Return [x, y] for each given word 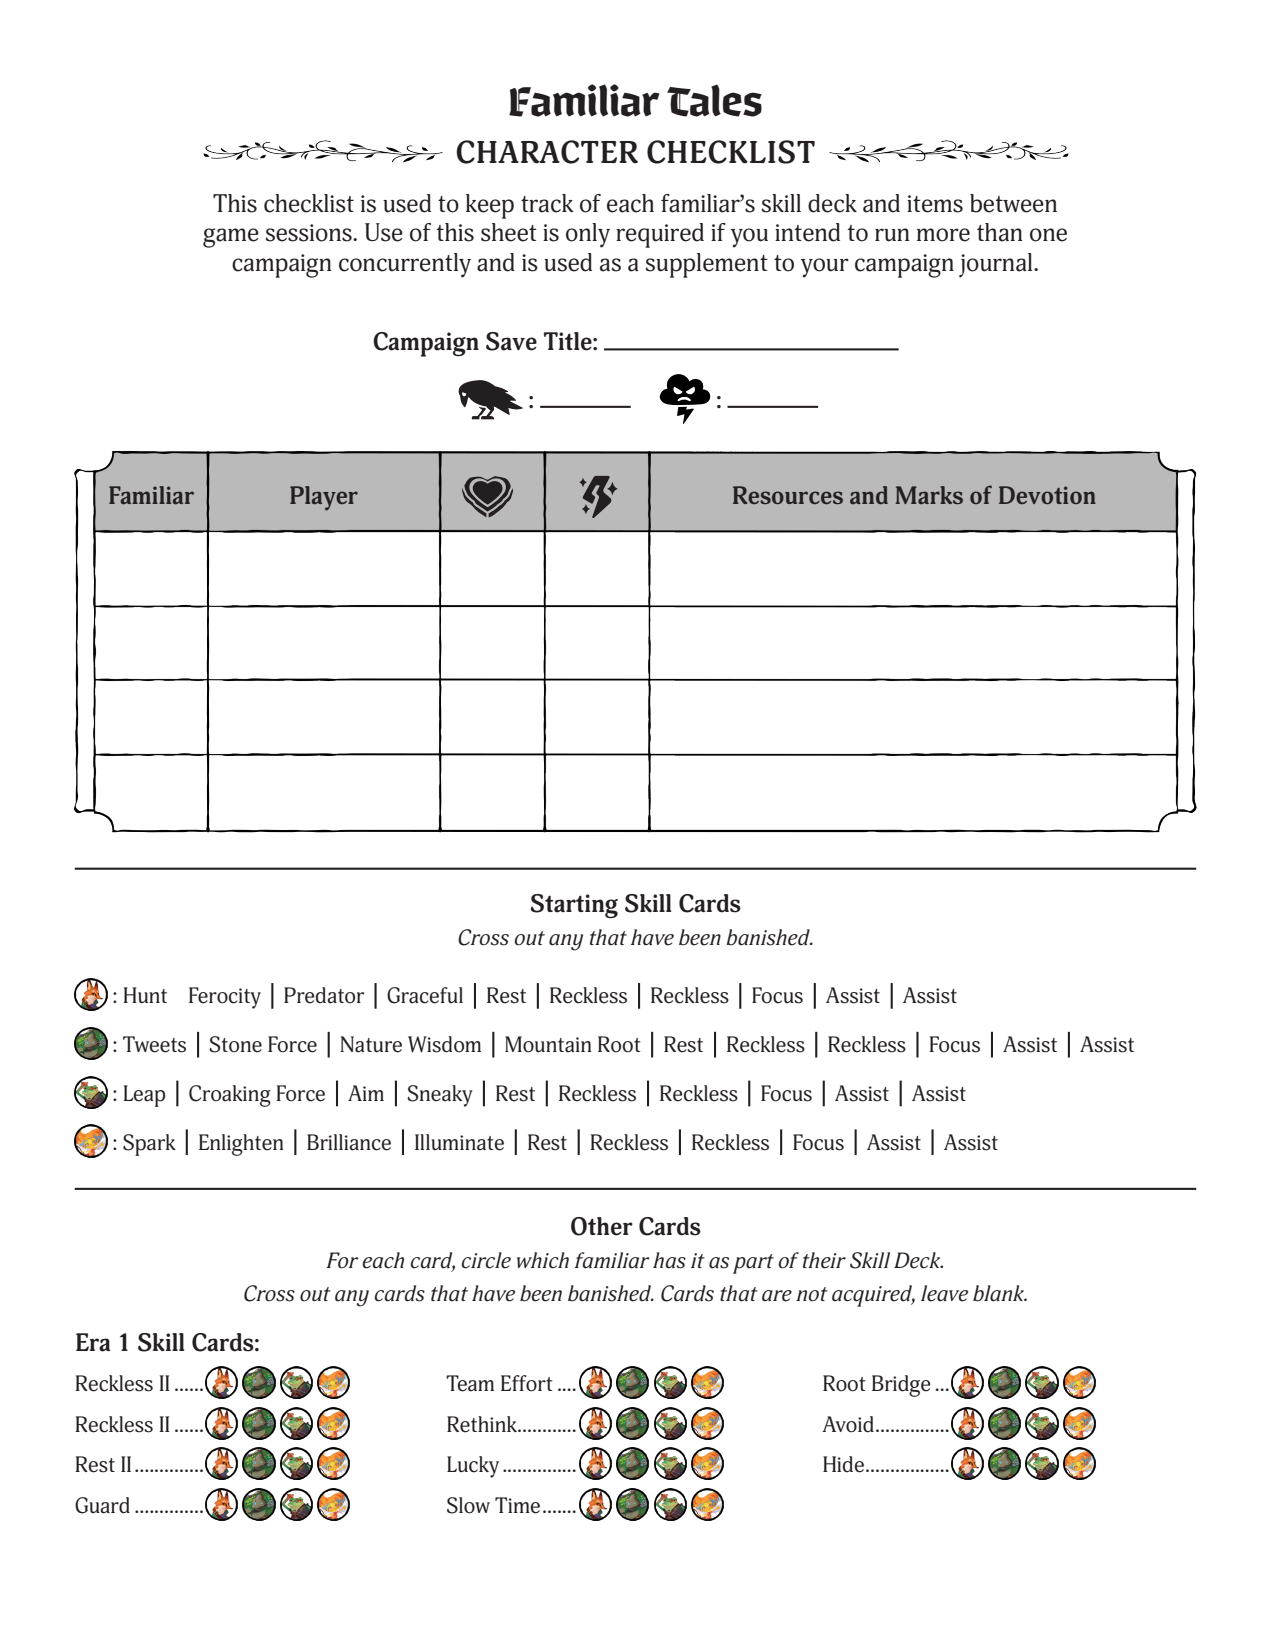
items [935, 204]
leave [944, 1293]
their [824, 1260]
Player [324, 498]
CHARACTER [547, 152]
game [231, 238]
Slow [468, 1505]
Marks [929, 495]
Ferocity [225, 998]
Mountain [548, 1044]
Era [93, 1342]
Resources [788, 495]
